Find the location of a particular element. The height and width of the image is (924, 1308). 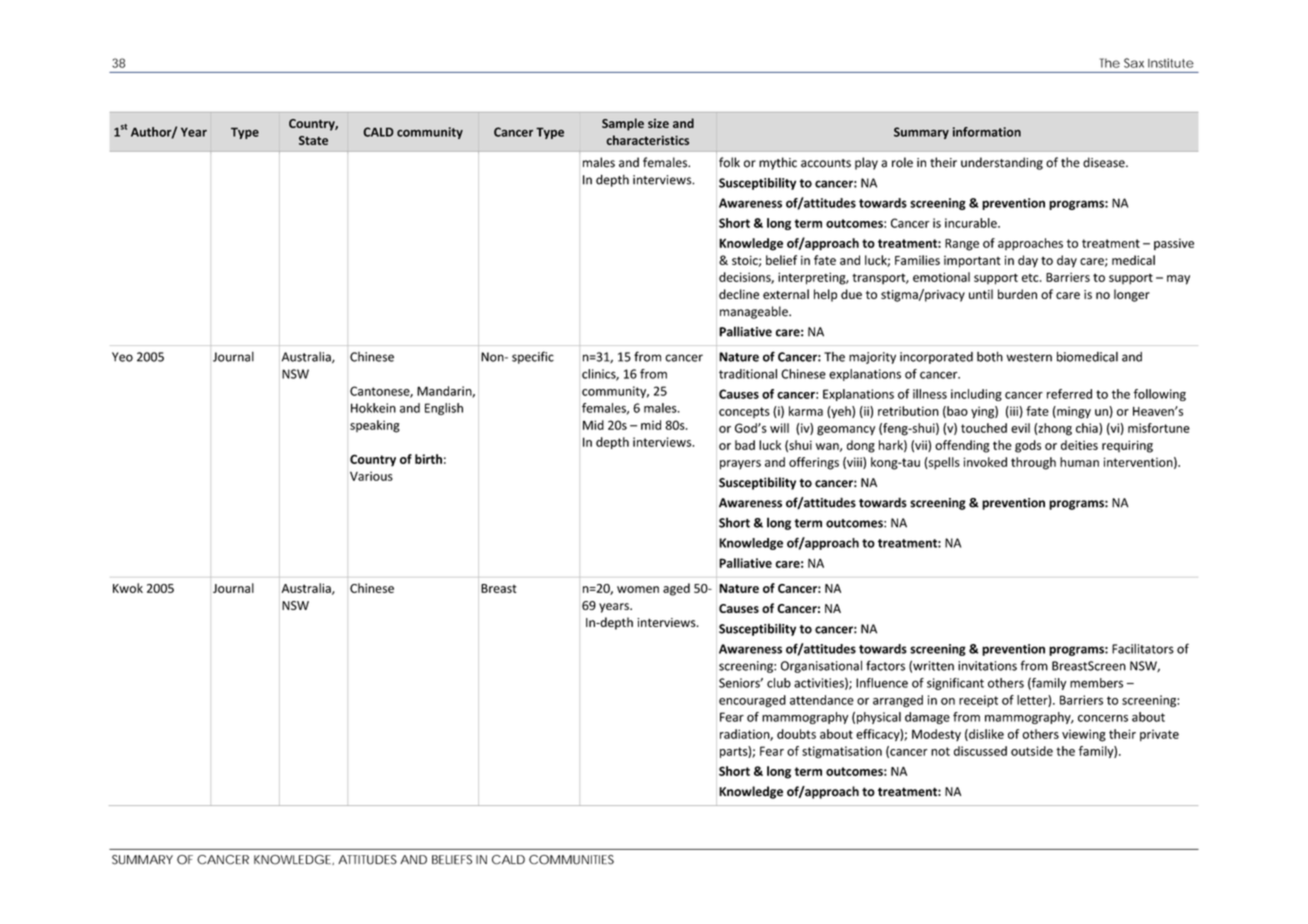

Sax is located at coordinates (1134, 63).
